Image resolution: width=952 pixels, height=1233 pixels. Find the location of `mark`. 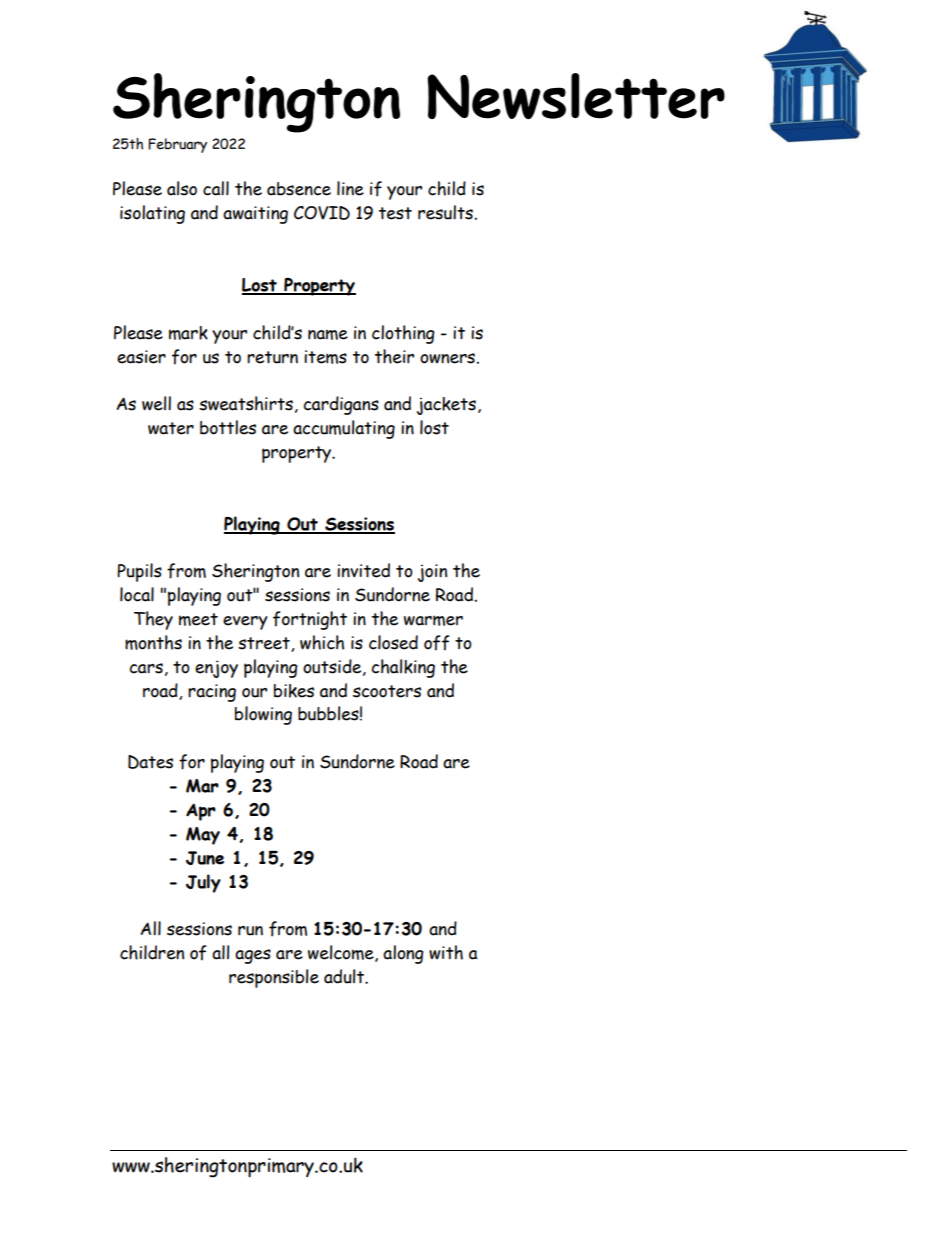

mark is located at coordinates (188, 333).
